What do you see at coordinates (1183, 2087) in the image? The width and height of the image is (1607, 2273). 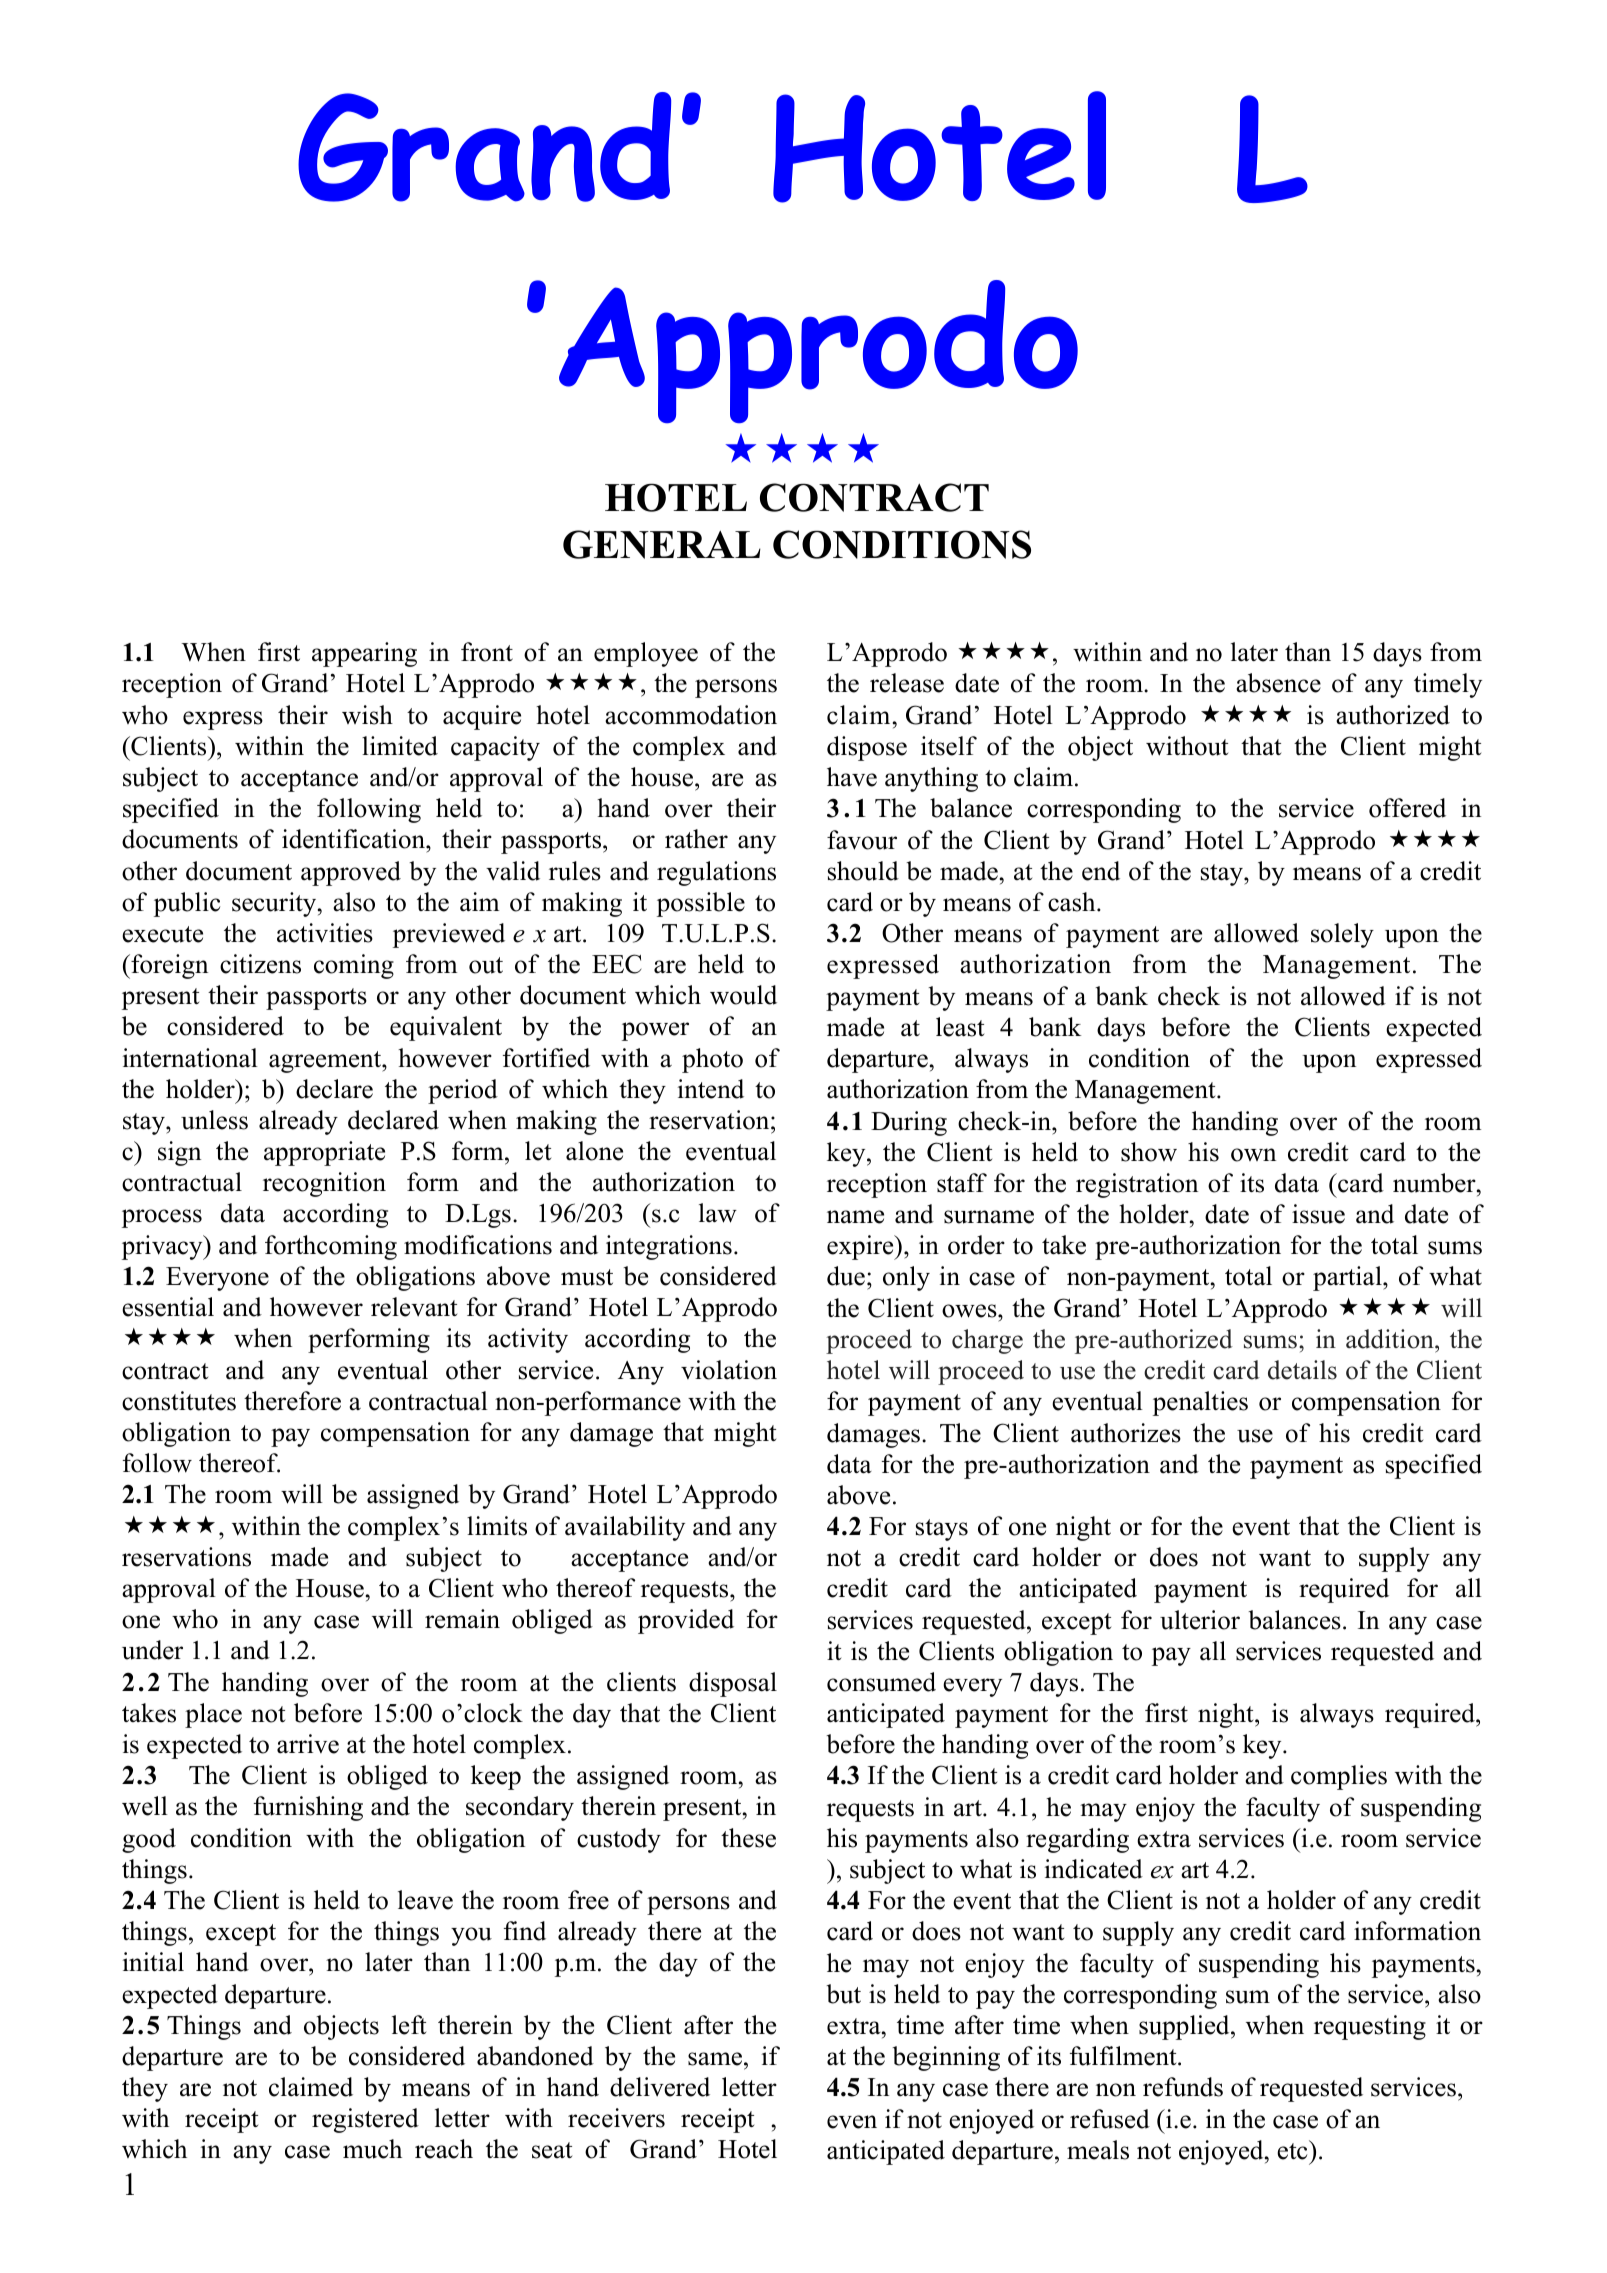 I see `refunds` at bounding box center [1183, 2087].
